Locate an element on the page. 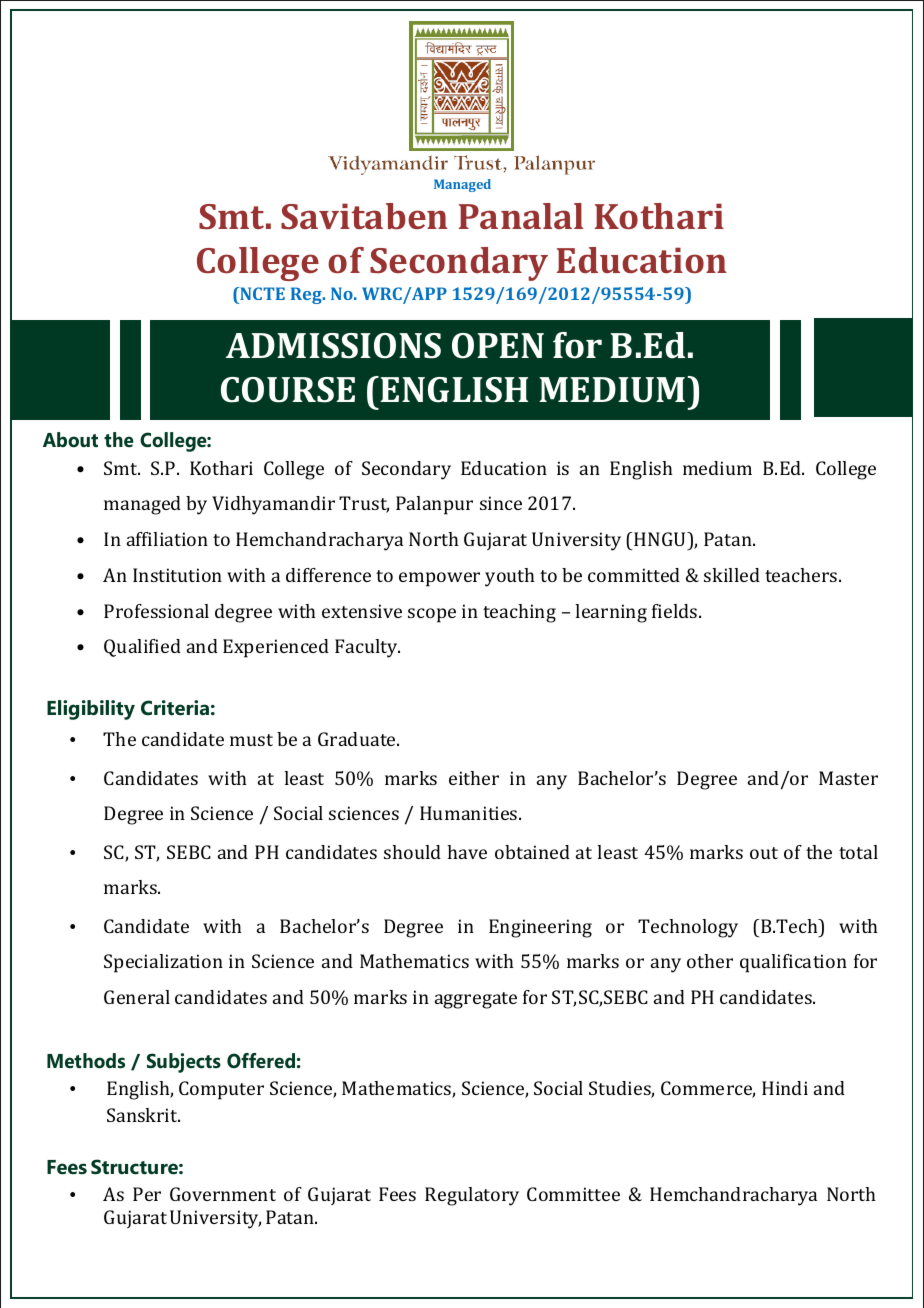  Regulatory is located at coordinates (472, 1196).
